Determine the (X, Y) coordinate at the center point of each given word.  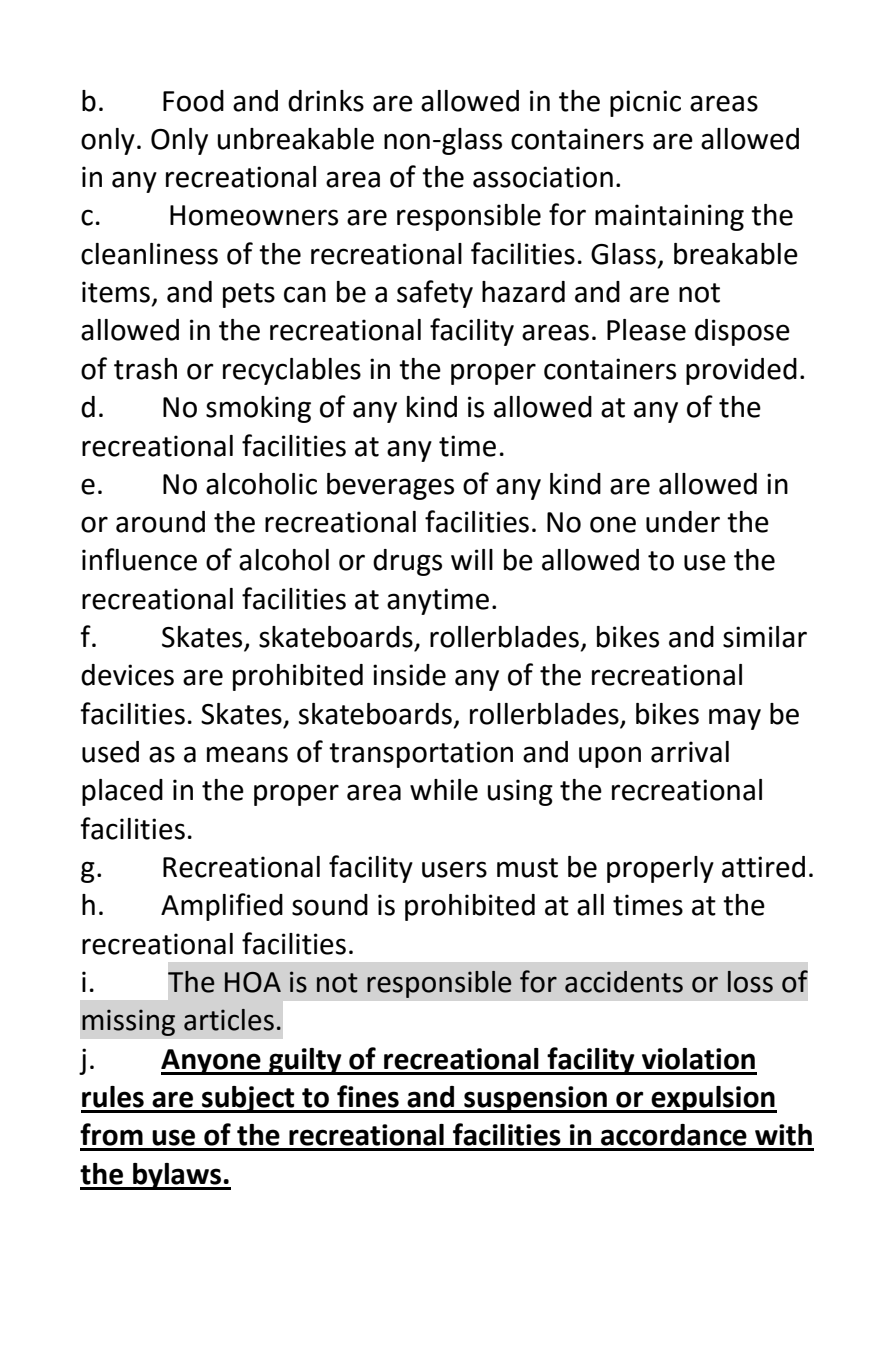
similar (765, 637)
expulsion (713, 1099)
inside (409, 675)
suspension (535, 1099)
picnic (645, 103)
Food (193, 101)
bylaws (177, 1176)
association (543, 177)
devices (127, 675)
